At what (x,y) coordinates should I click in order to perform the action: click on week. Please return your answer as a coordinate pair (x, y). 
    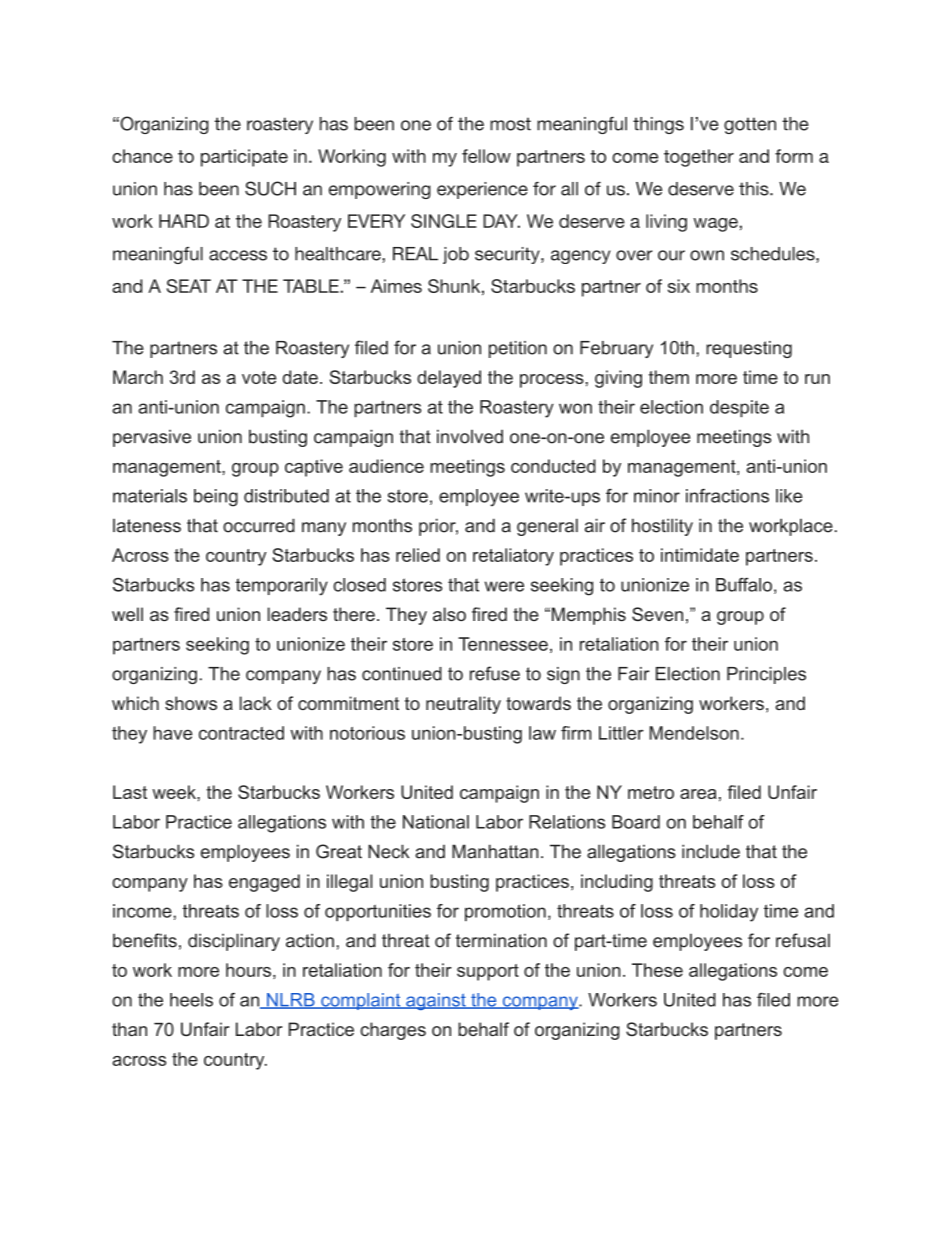
    Looking at the image, I should click on (175, 792).
